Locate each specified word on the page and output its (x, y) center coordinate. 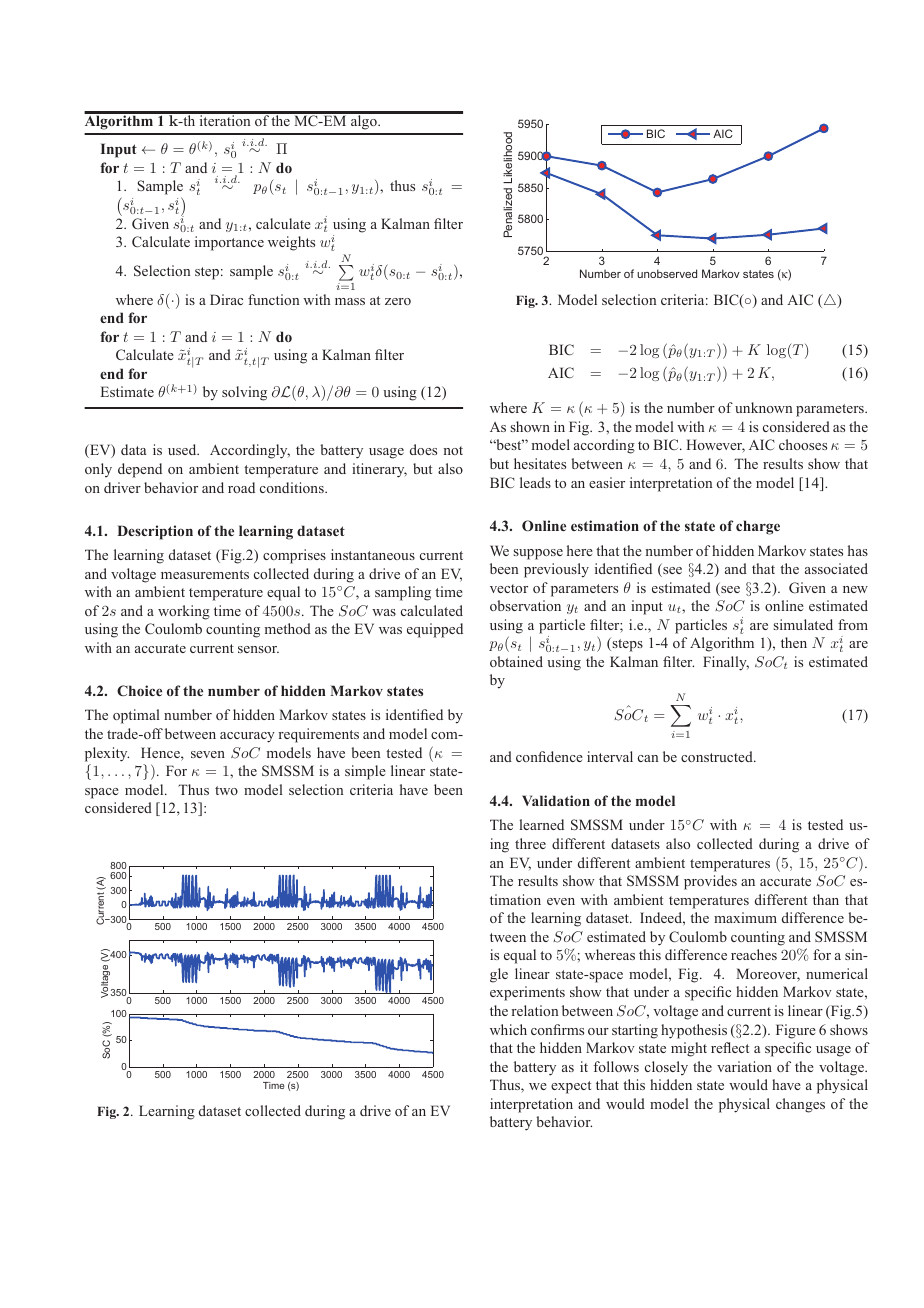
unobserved (667, 273)
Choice (139, 690)
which (508, 1029)
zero (398, 301)
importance (229, 243)
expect (571, 1087)
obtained (516, 661)
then (794, 642)
